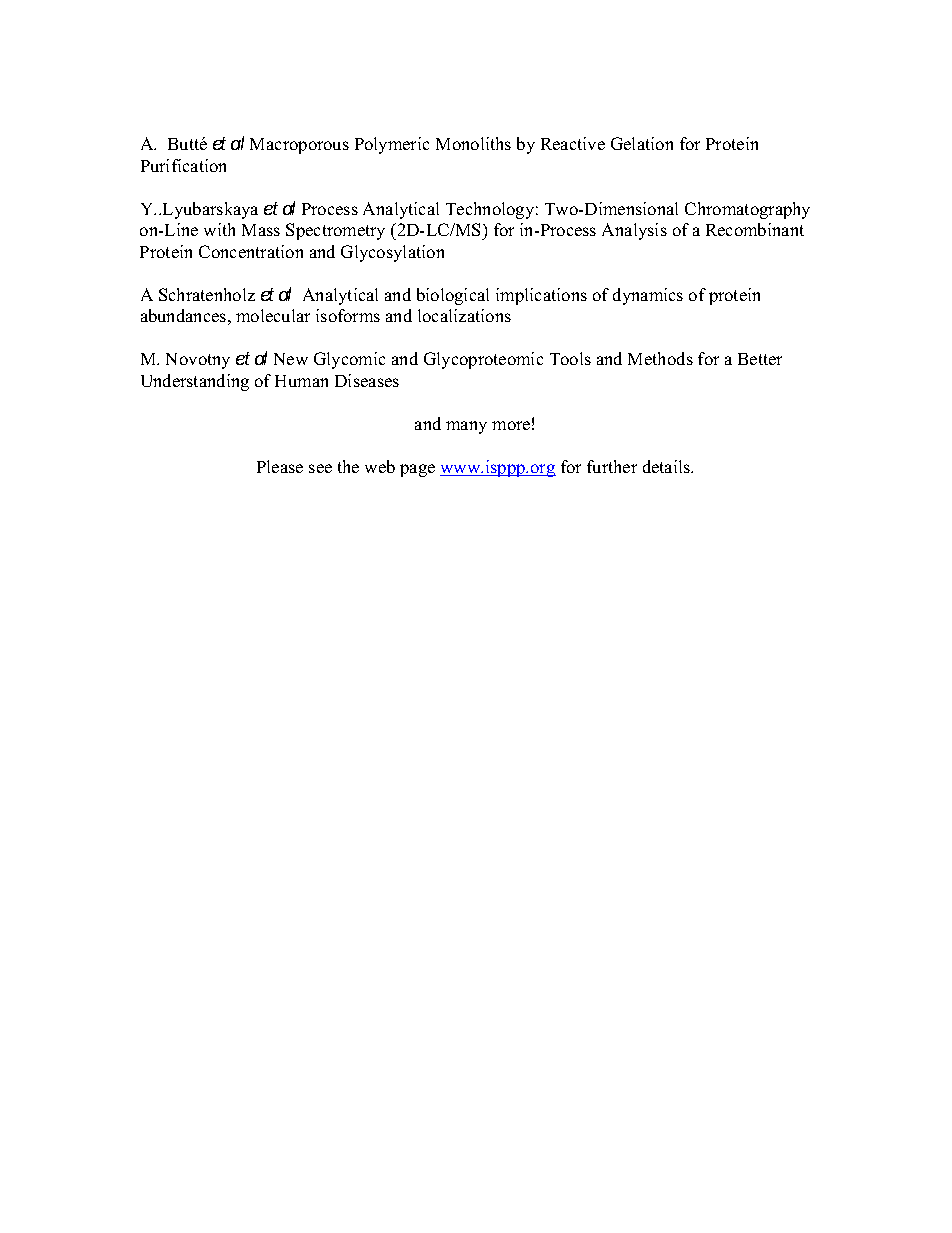 This page has width=952, height=1233. What do you see at coordinates (473, 143) in the page?
I see `Monoliths` at bounding box center [473, 143].
